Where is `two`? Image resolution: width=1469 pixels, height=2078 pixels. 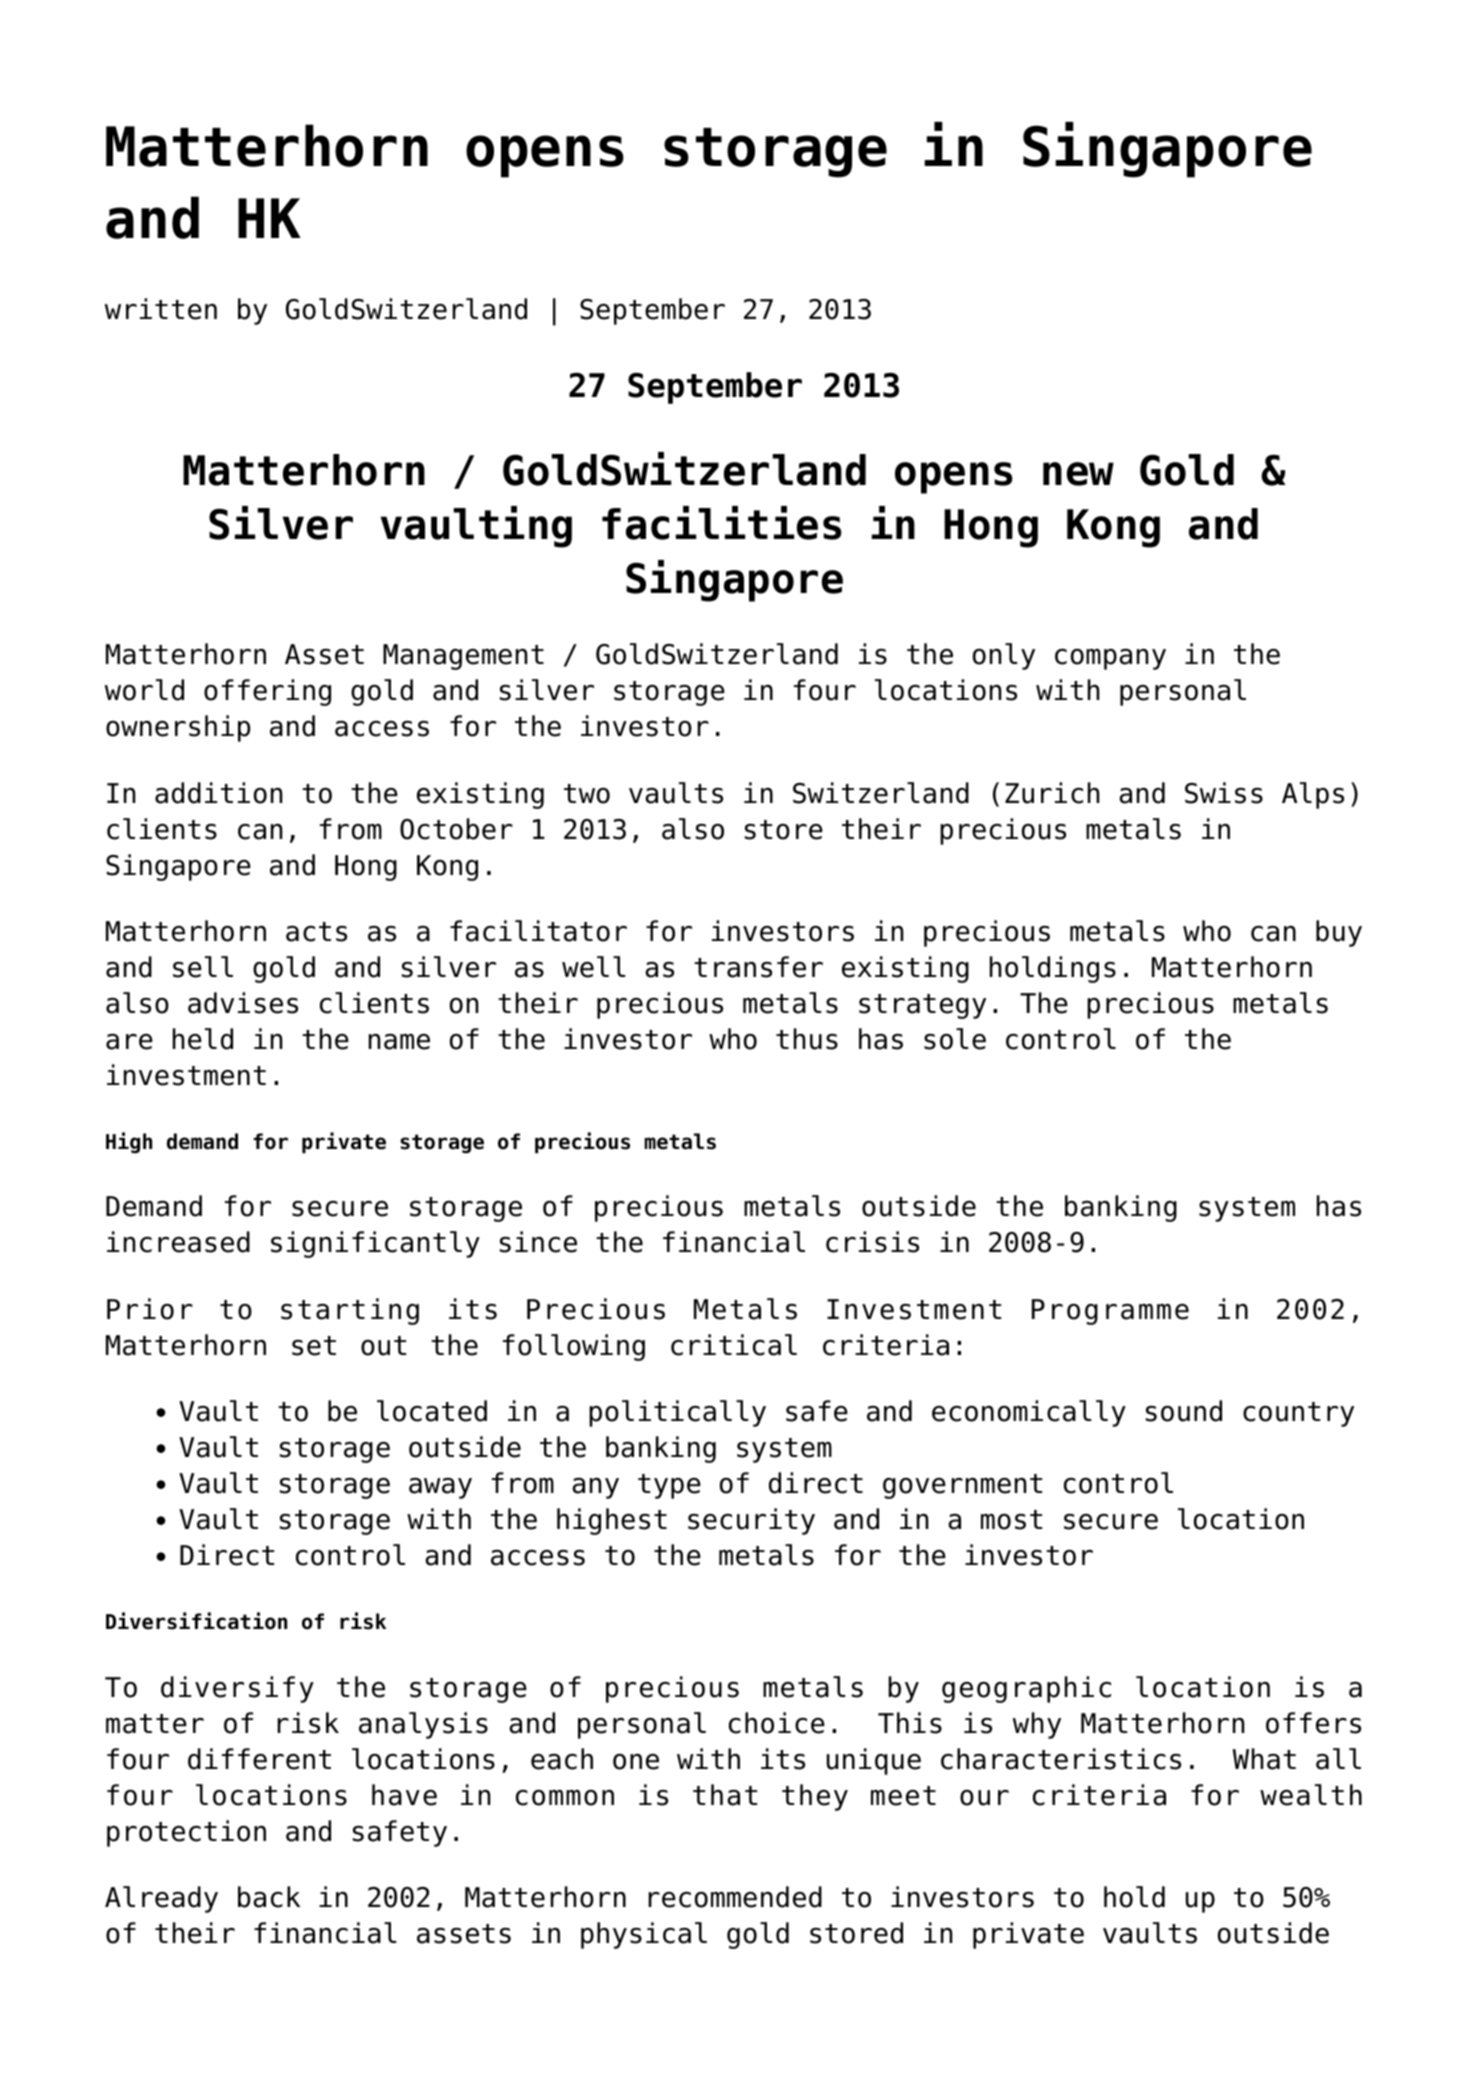
two is located at coordinates (587, 794).
